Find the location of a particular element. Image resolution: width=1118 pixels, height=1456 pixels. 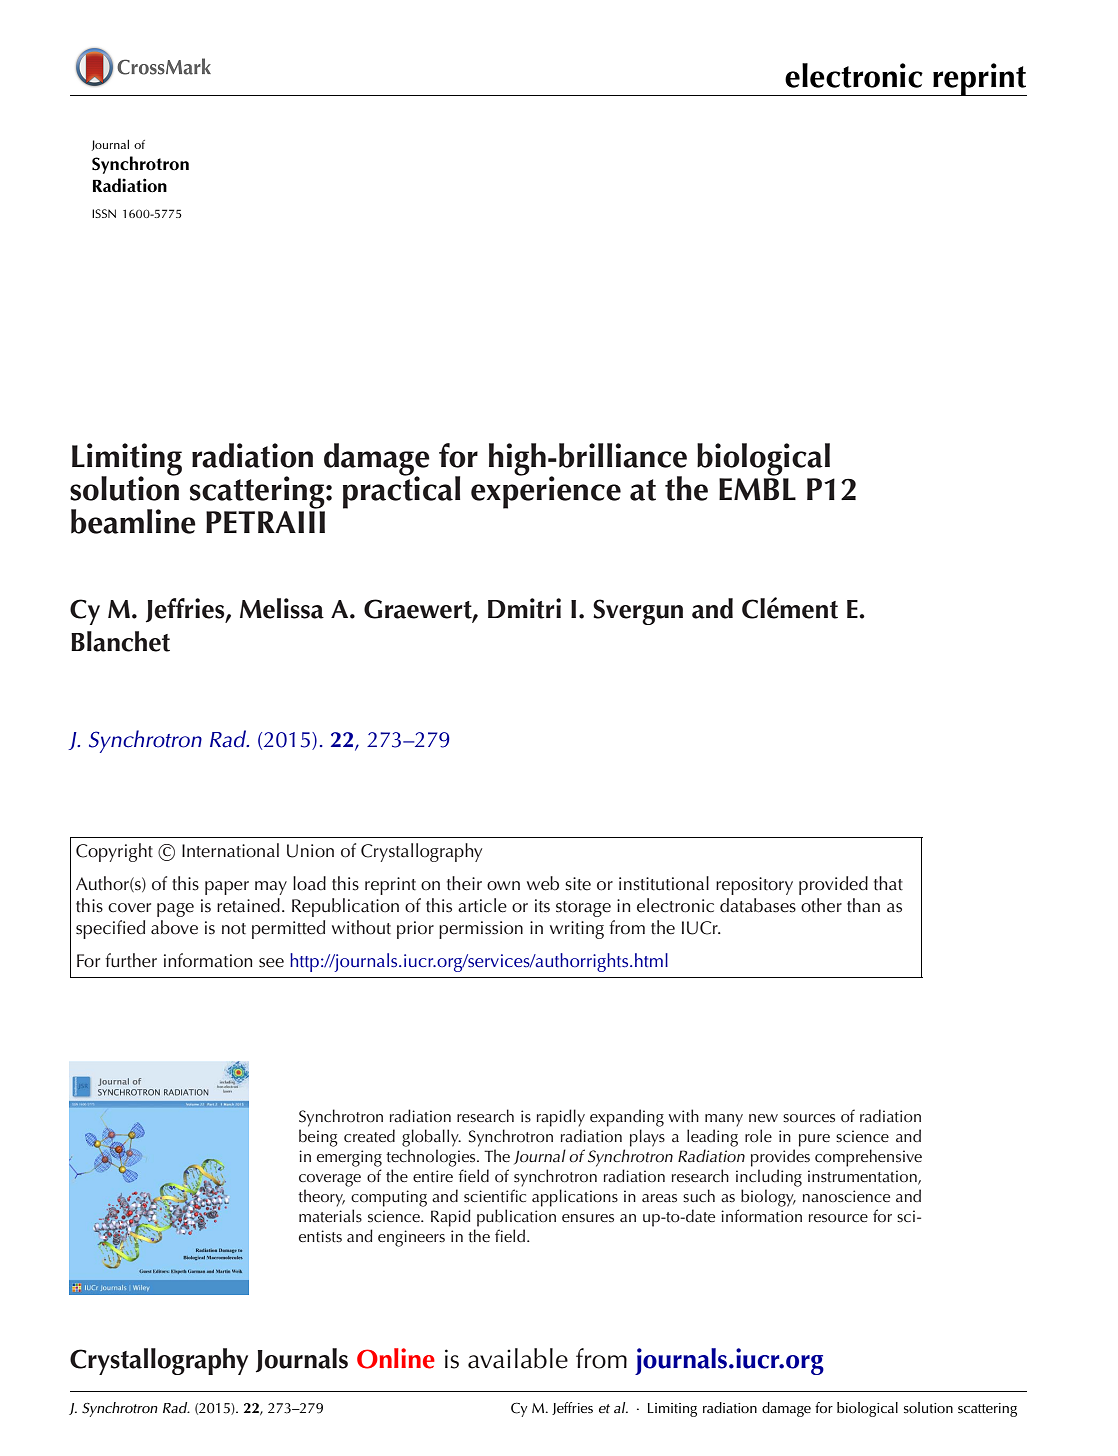

resource is located at coordinates (838, 1218).
